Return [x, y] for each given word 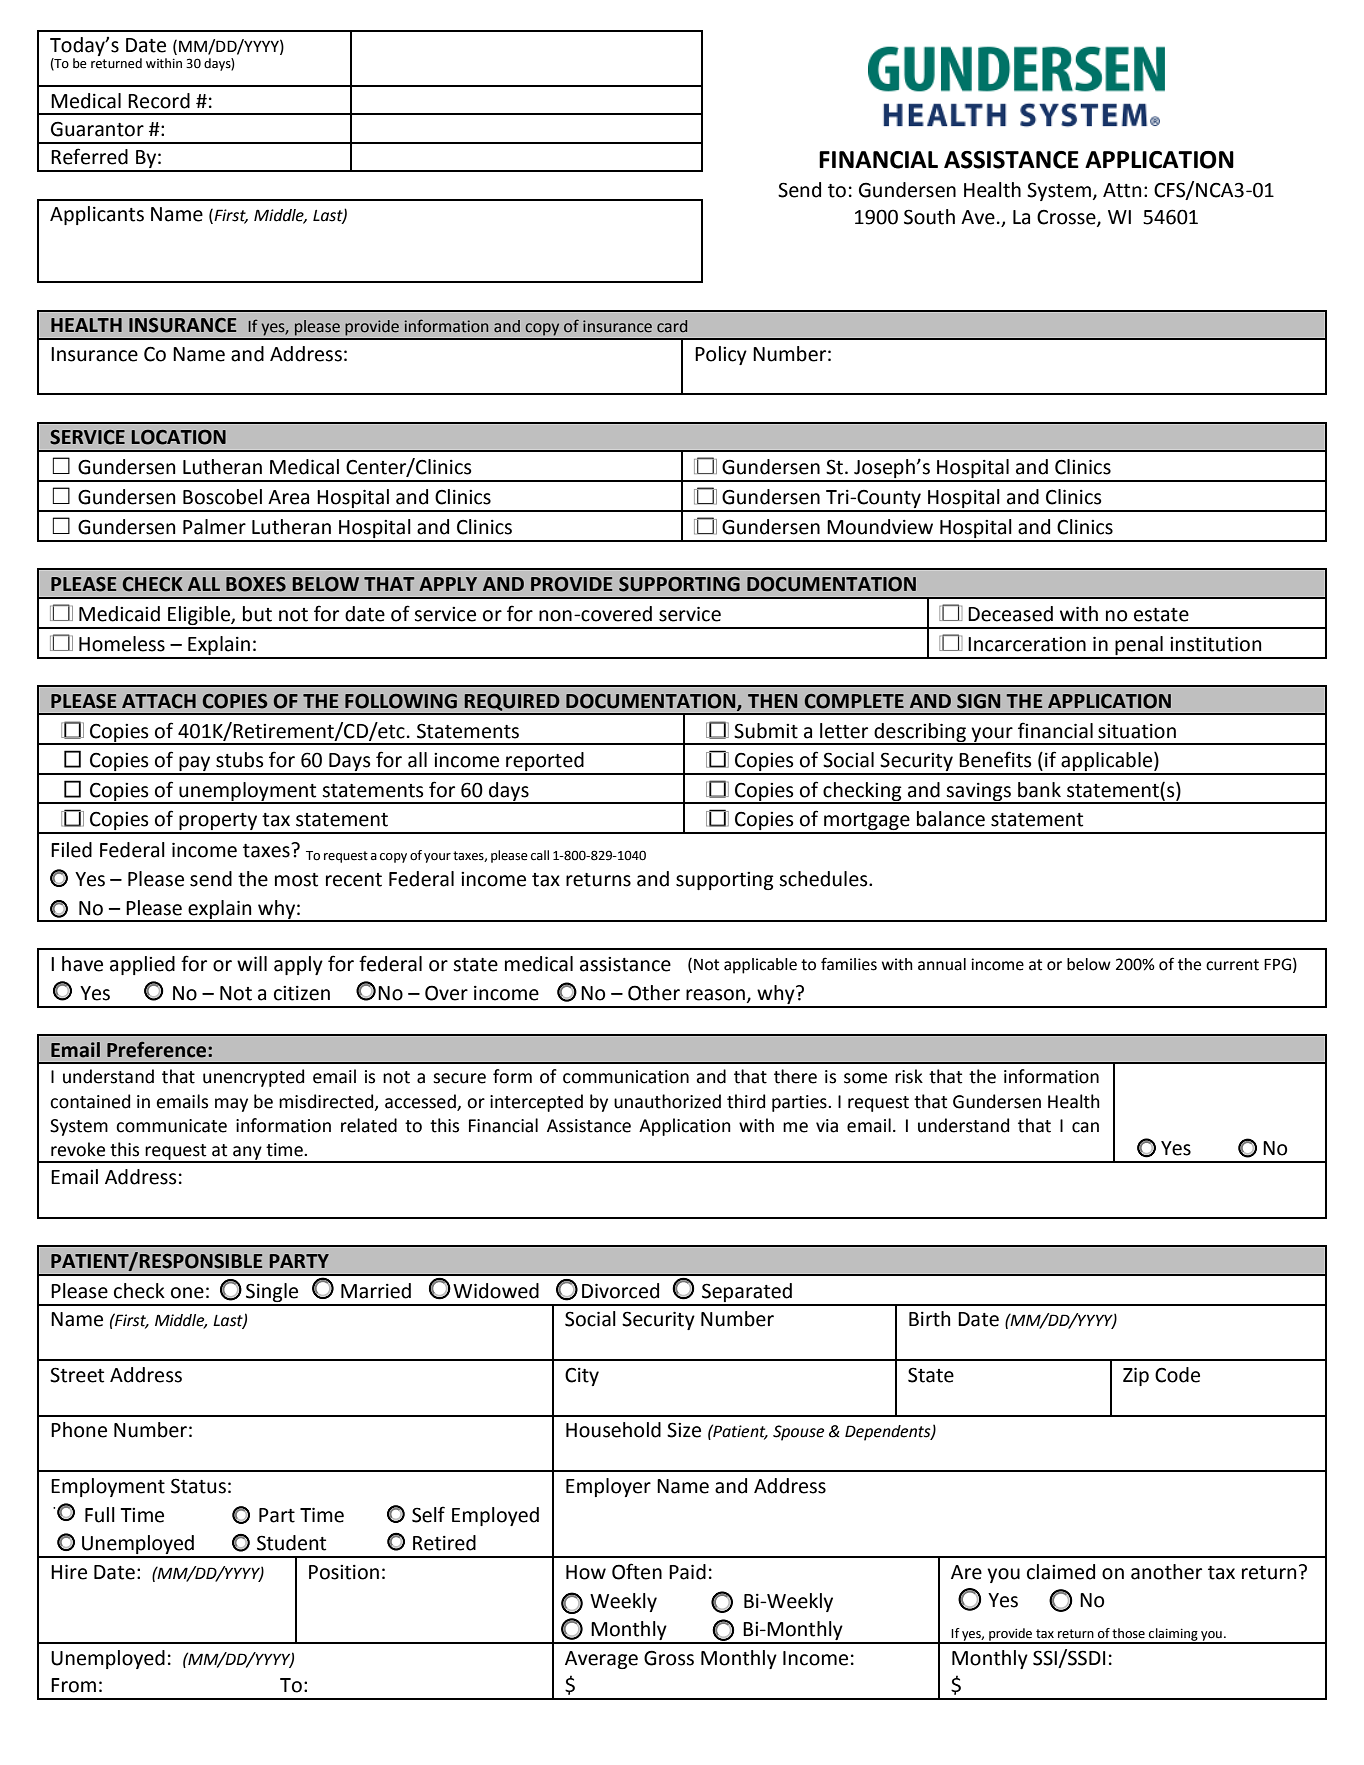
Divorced [620, 1291]
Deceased [1010, 614]
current [1232, 965]
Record [159, 101]
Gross [669, 1658]
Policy [721, 355]
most [296, 880]
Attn [1122, 190]
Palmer [214, 527]
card [672, 326]
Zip [1136, 1376]
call [540, 855]
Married [376, 1291]
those [1128, 1633]
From [73, 1685]
